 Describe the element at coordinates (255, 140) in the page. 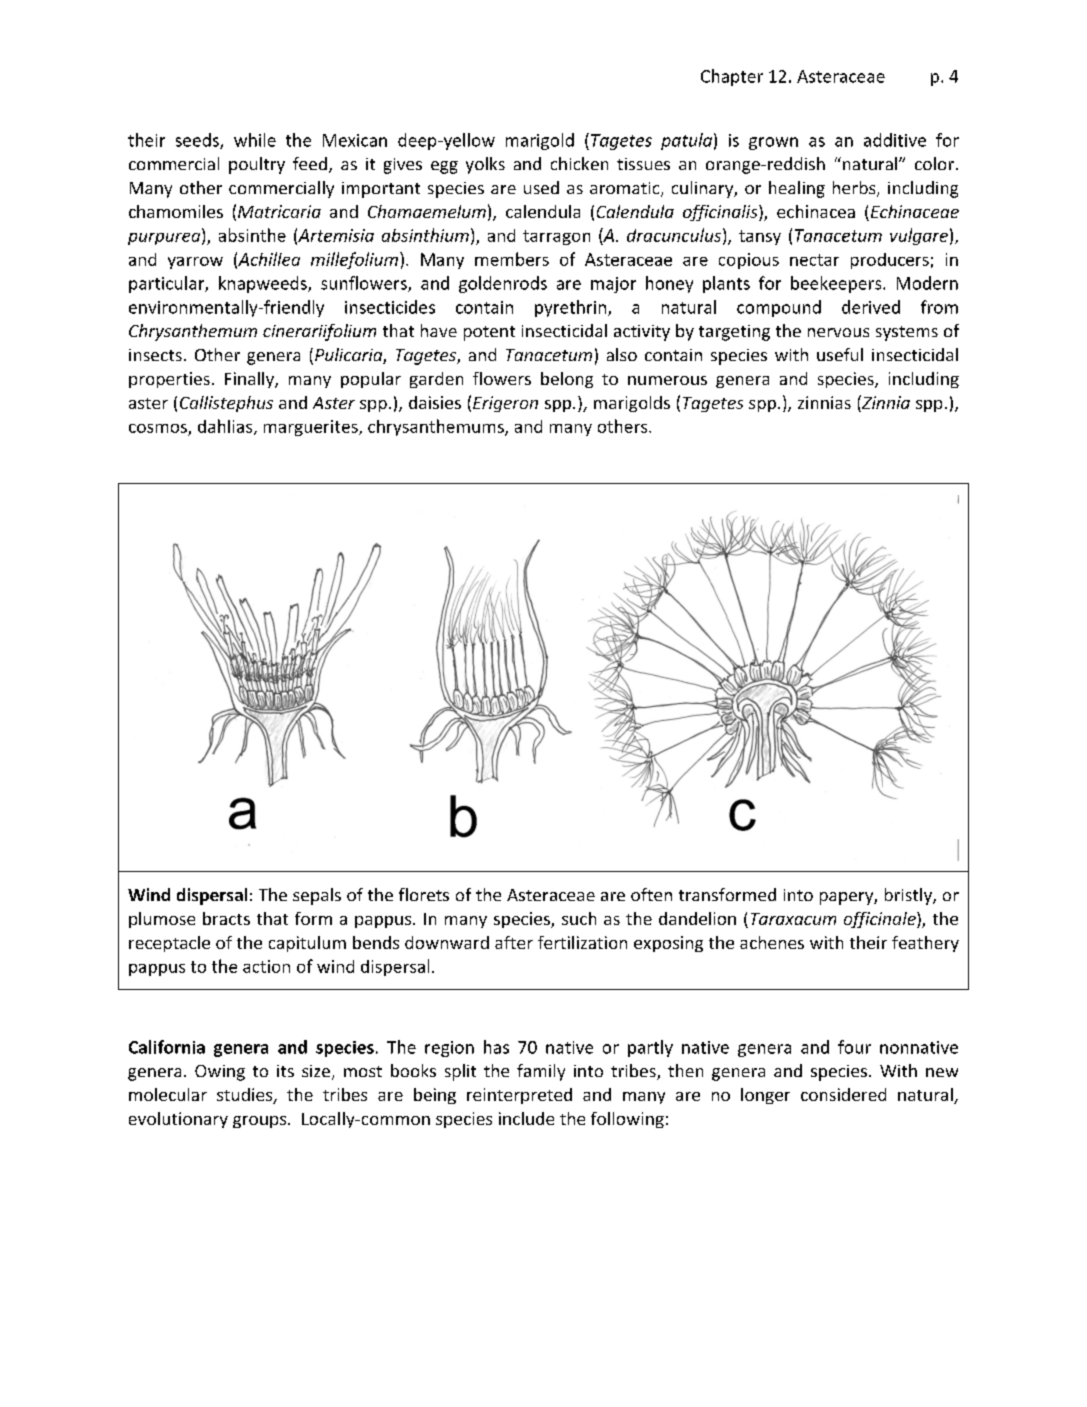

I see `while` at that location.
